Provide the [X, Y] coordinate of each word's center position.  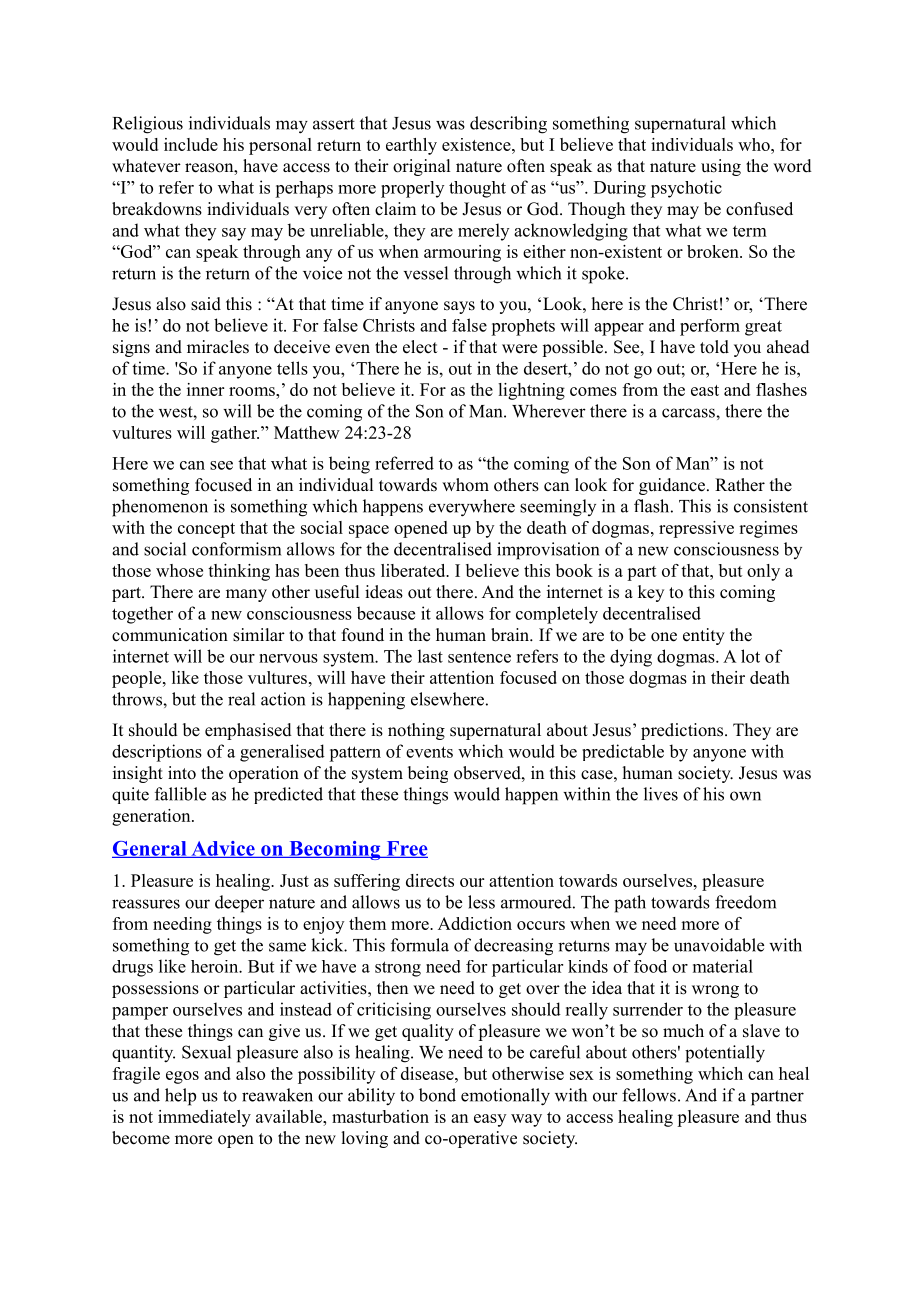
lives [661, 794]
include [191, 144]
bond [437, 1095]
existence [477, 144]
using [721, 167]
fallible [180, 794]
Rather [740, 485]
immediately [204, 1118]
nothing [416, 731]
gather [235, 434]
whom [465, 485]
